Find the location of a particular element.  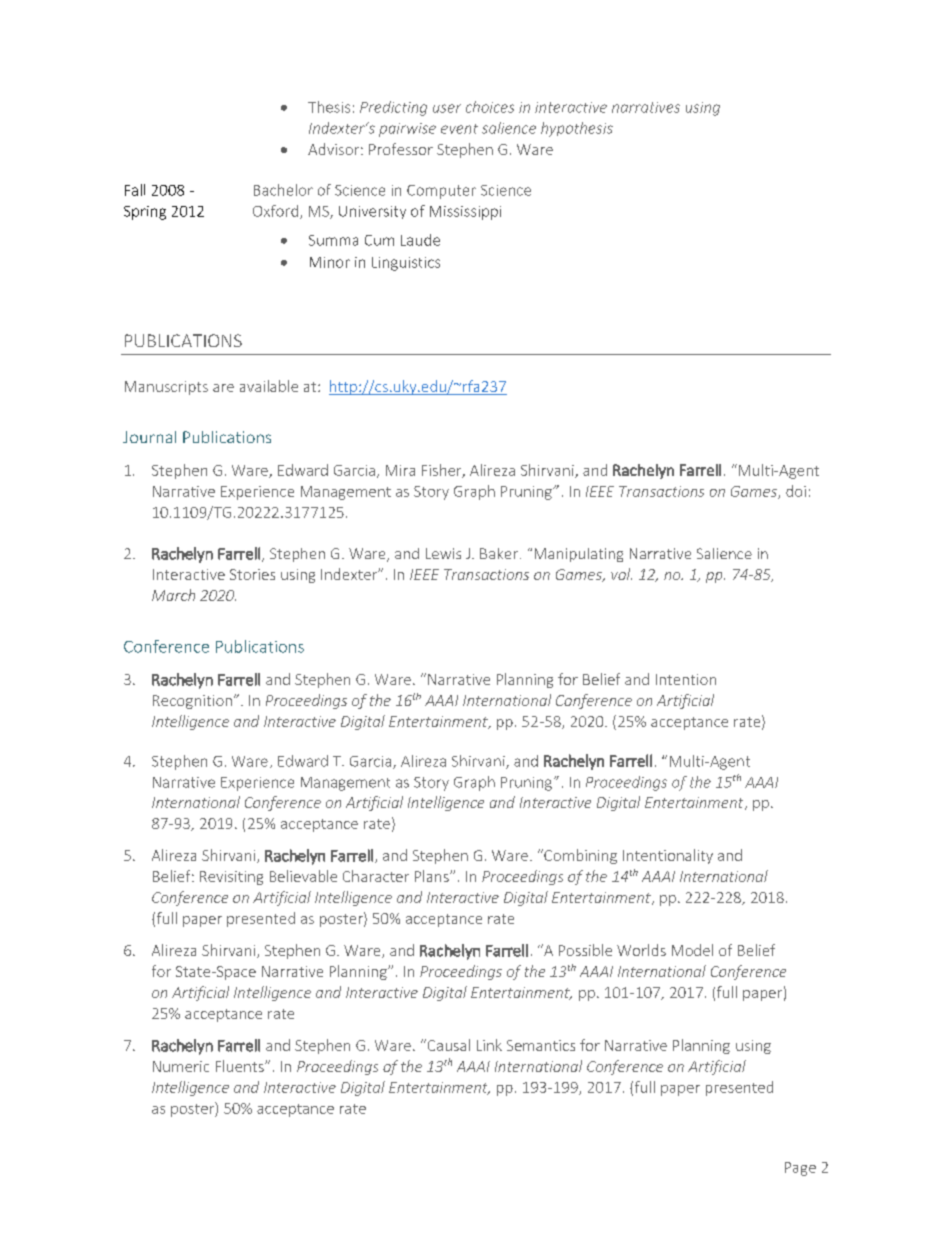

choices is located at coordinates (490, 107).
